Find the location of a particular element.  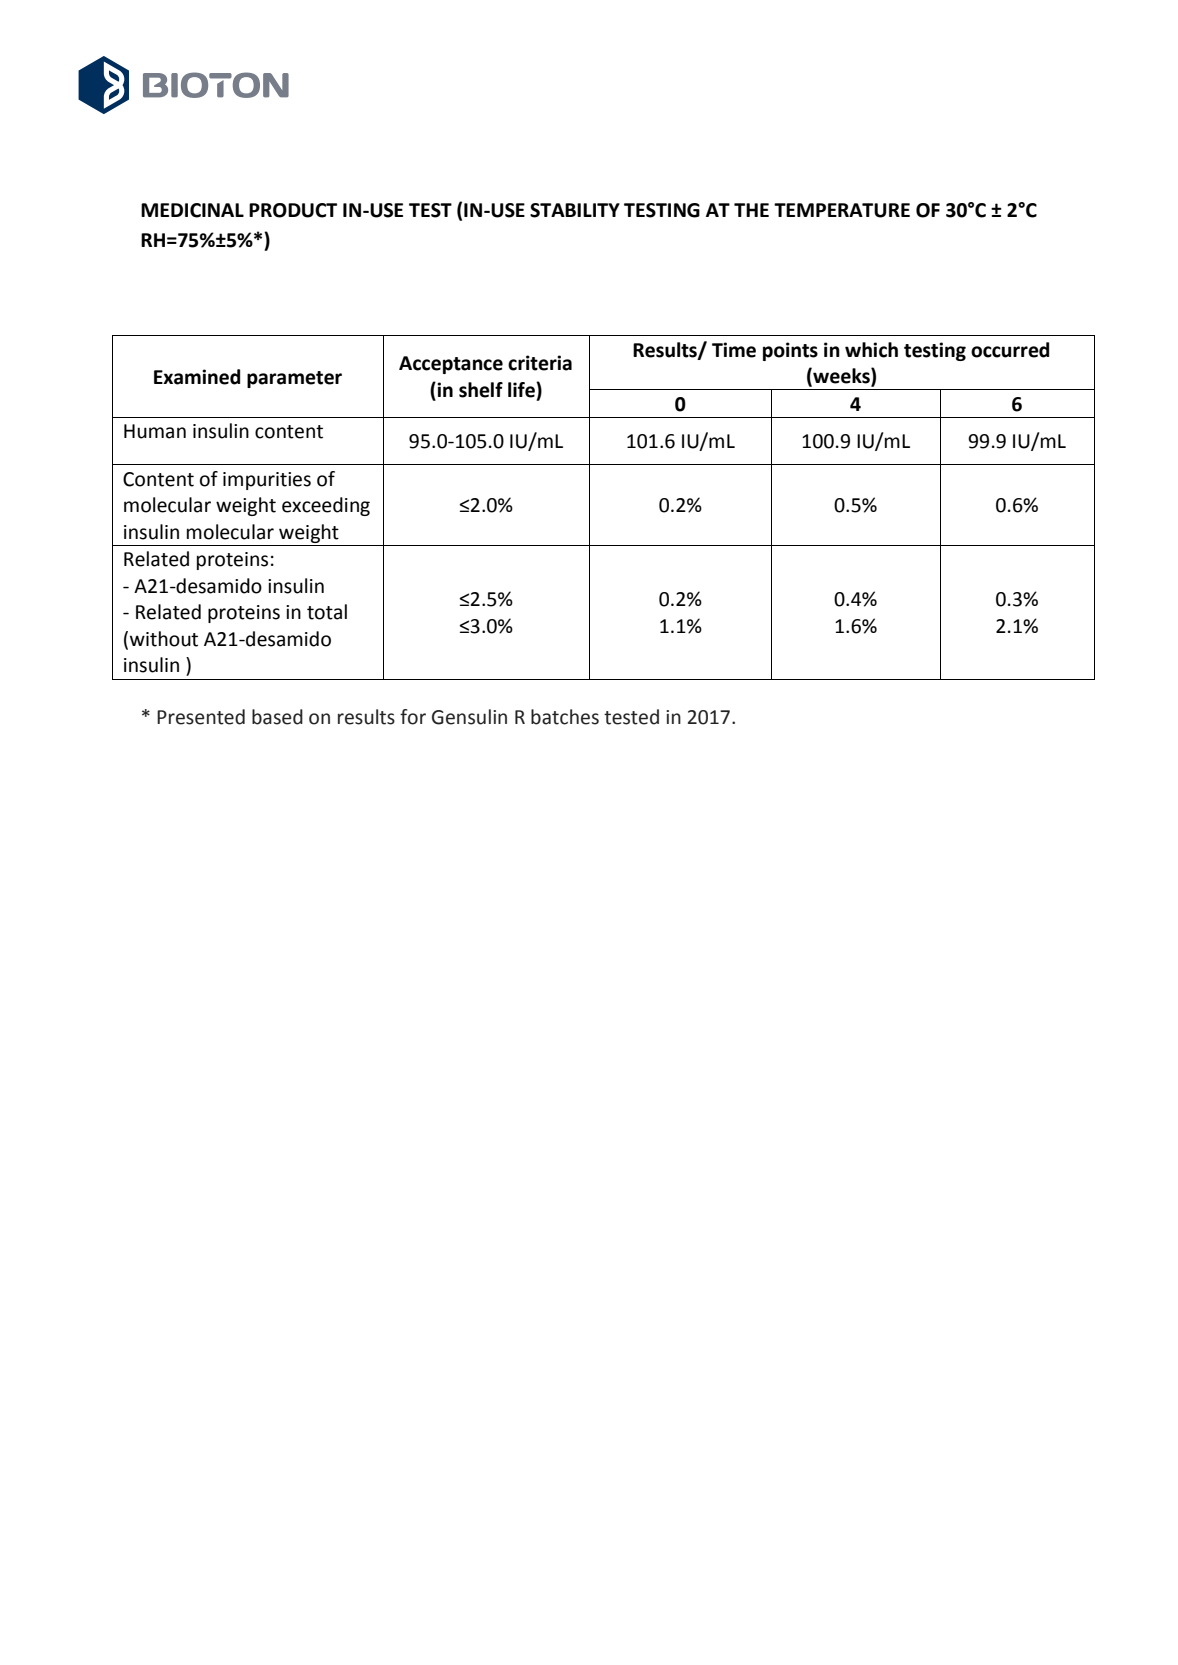

batches is located at coordinates (565, 717).
